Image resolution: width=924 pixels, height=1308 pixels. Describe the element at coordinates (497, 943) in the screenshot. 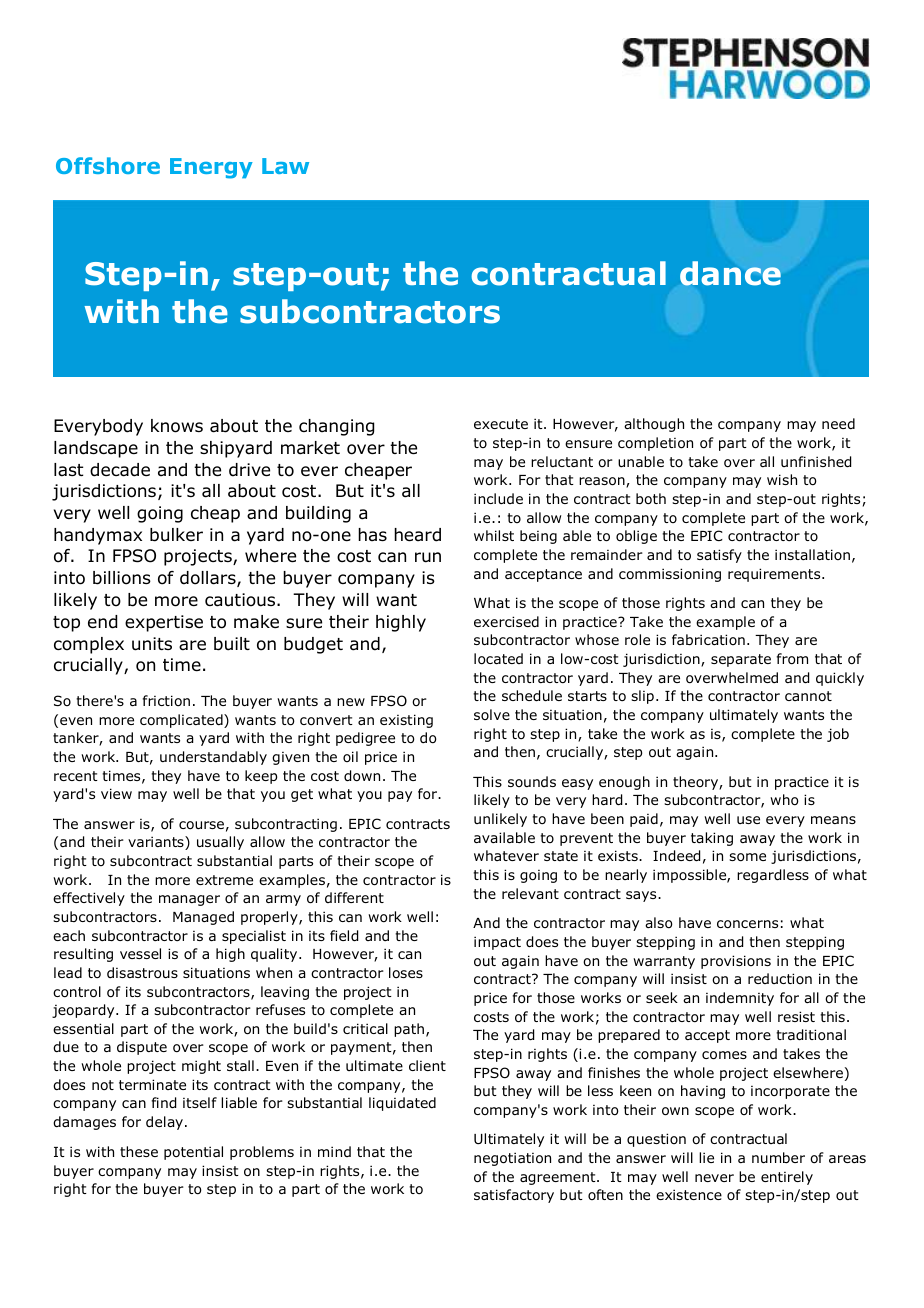

I see `impact` at that location.
